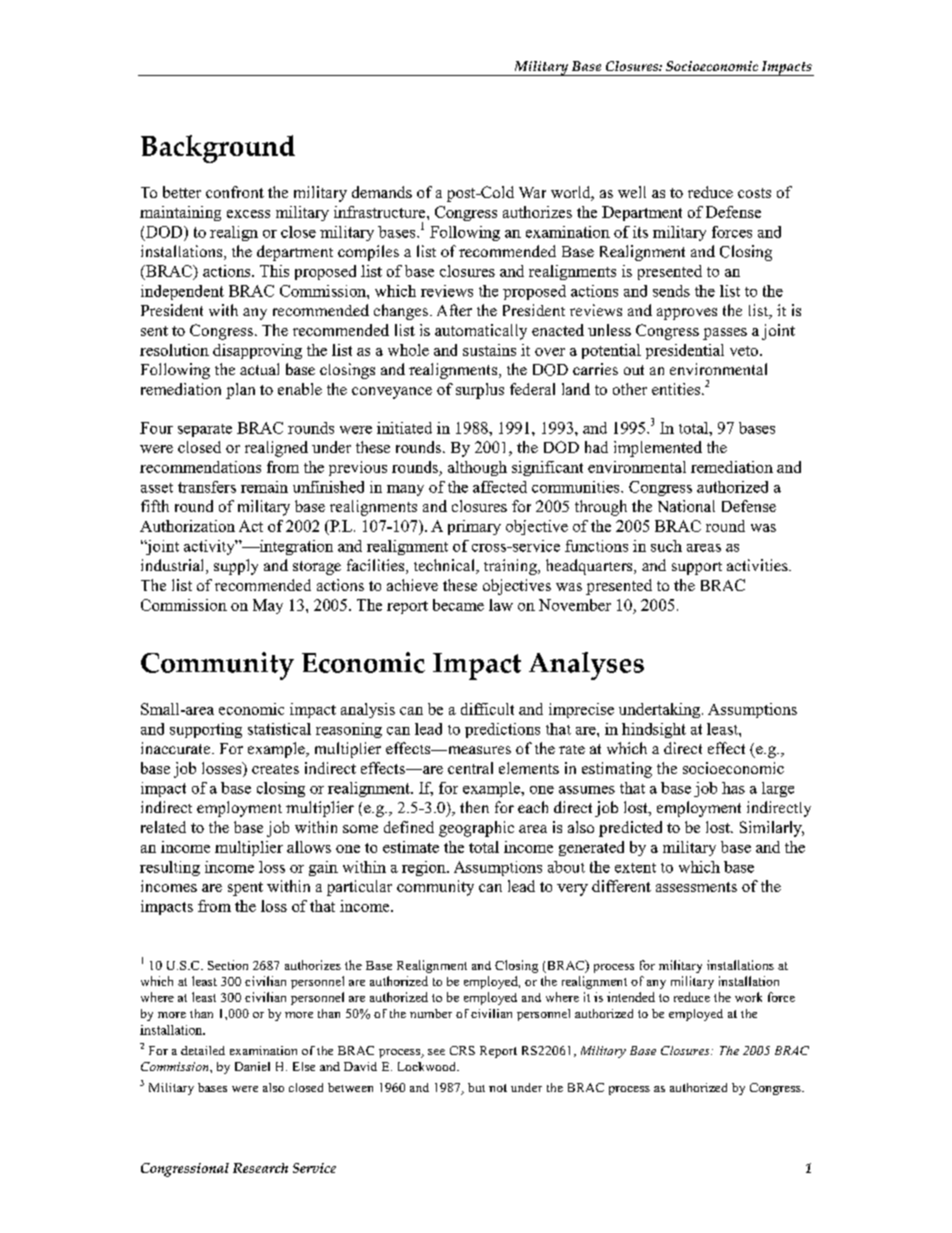 The image size is (952, 1233). I want to click on Research, so click(260, 1168).
